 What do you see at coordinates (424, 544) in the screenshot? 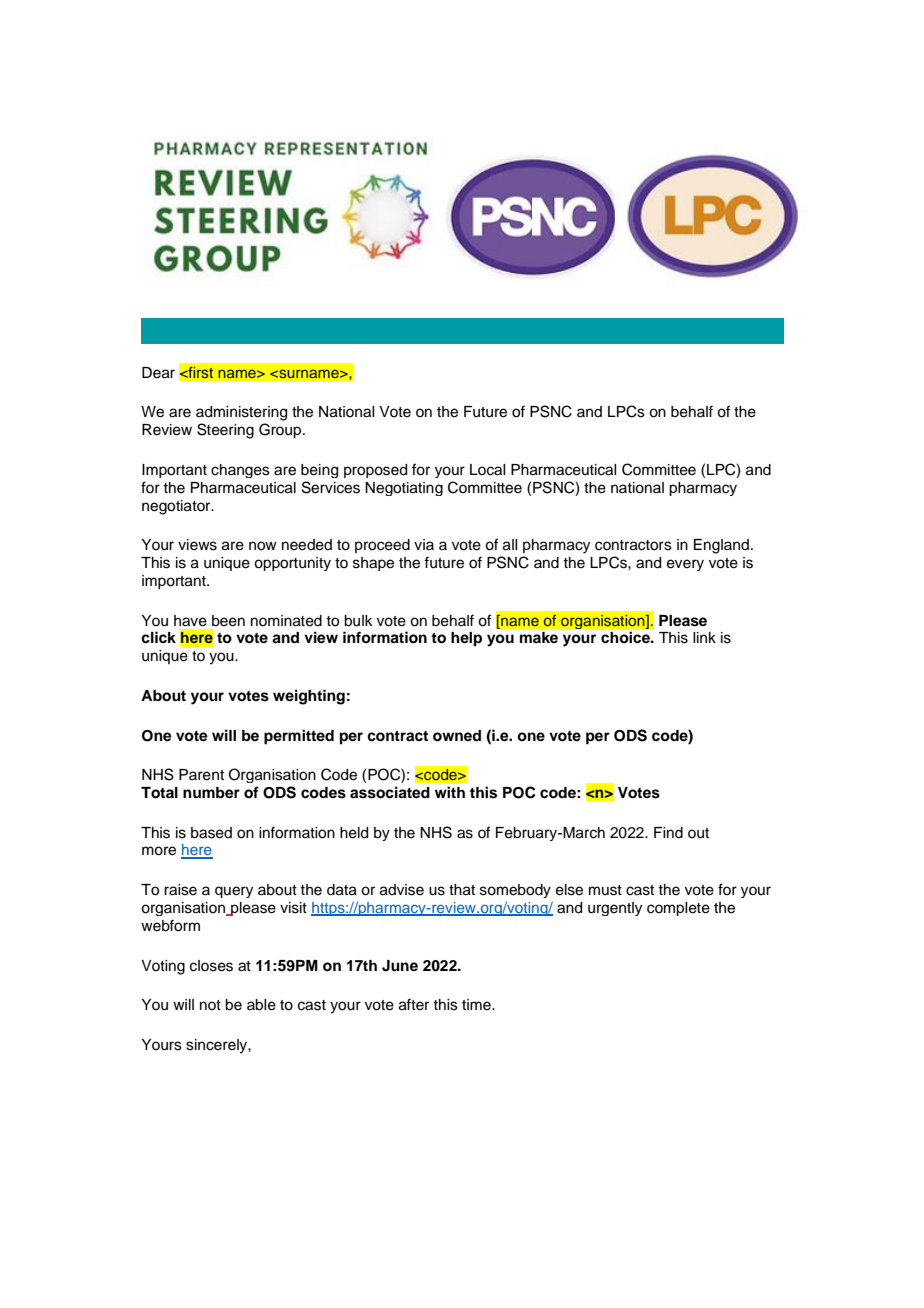
I see `via` at bounding box center [424, 544].
